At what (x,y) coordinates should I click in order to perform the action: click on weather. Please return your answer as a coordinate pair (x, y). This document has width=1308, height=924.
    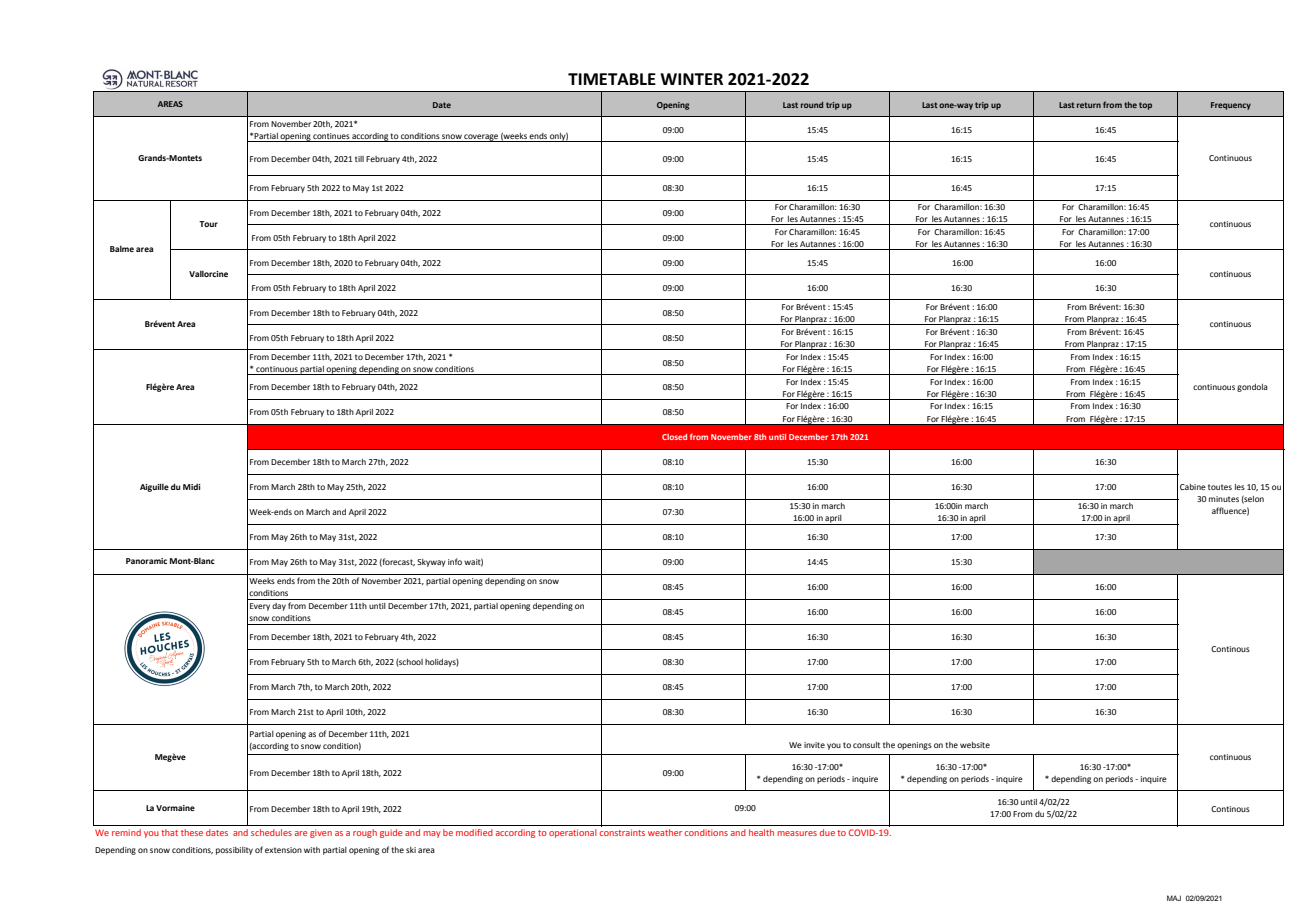
    Looking at the image, I should click on (665, 832).
